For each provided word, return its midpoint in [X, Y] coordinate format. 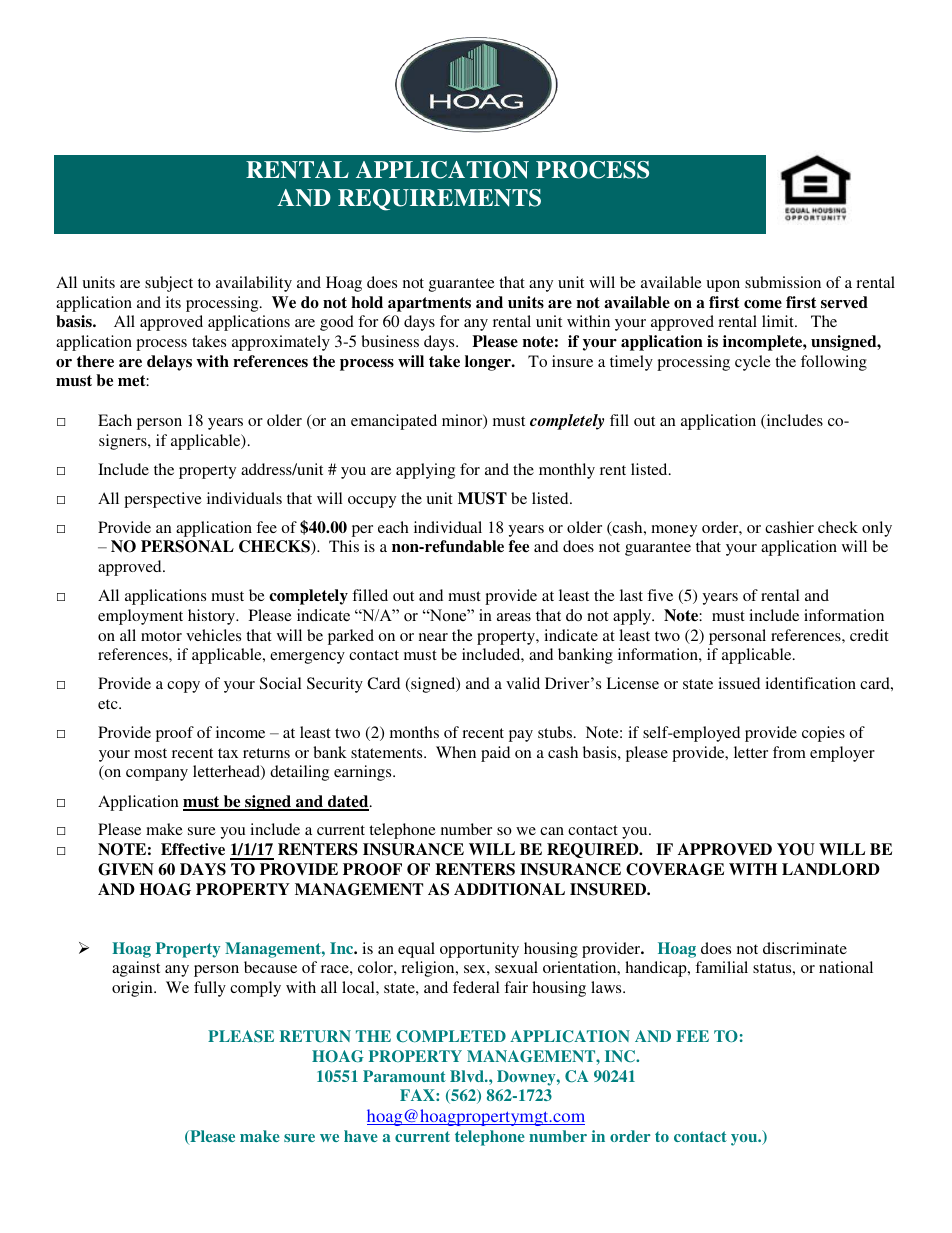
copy [183, 687]
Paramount [404, 1076]
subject [169, 284]
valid [523, 683]
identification [810, 683]
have [361, 1136]
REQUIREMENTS [439, 200]
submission [783, 282]
